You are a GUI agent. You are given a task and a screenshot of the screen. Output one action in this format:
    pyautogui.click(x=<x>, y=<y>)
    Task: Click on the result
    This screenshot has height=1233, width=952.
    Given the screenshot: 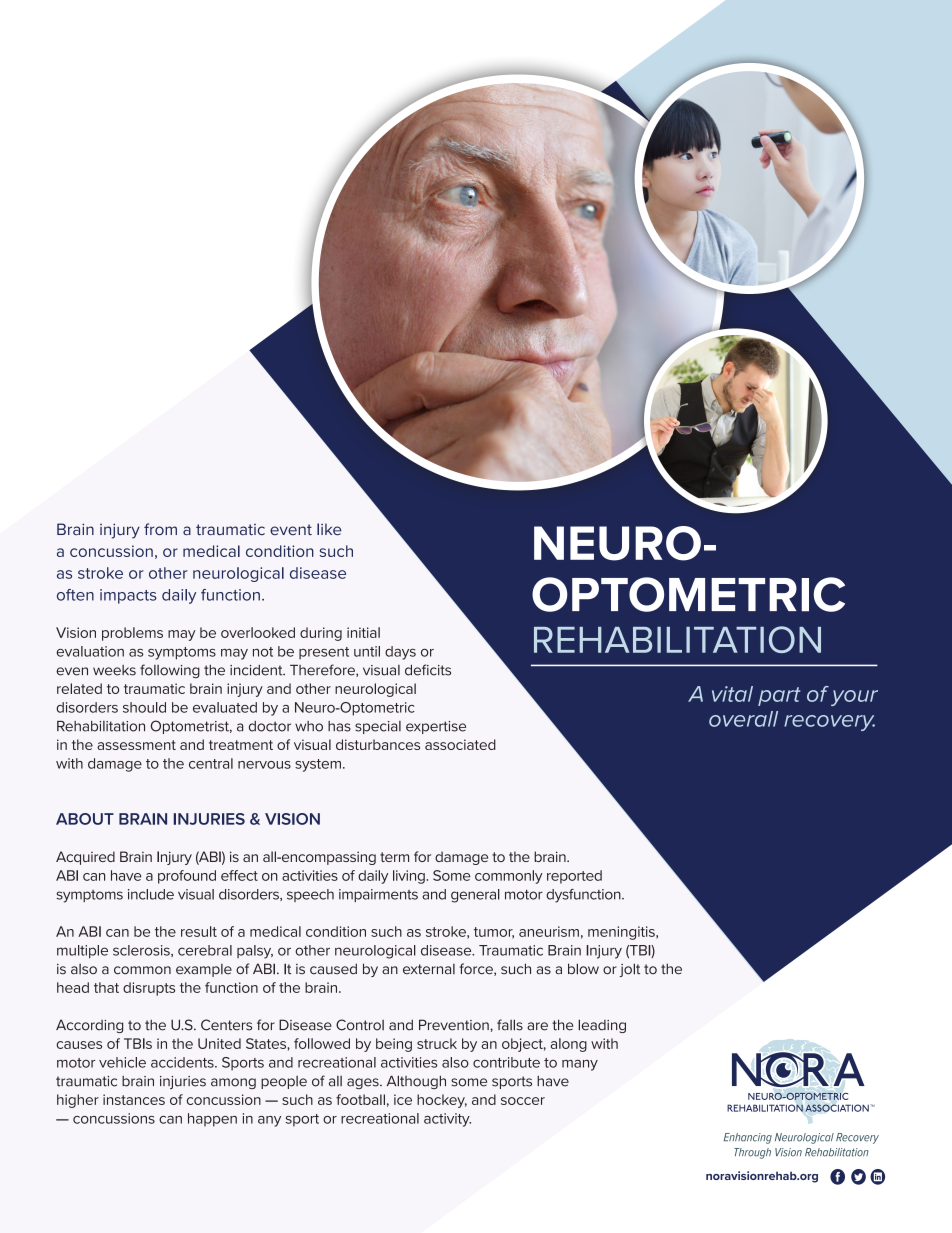 What is the action you would take?
    pyautogui.click(x=199, y=931)
